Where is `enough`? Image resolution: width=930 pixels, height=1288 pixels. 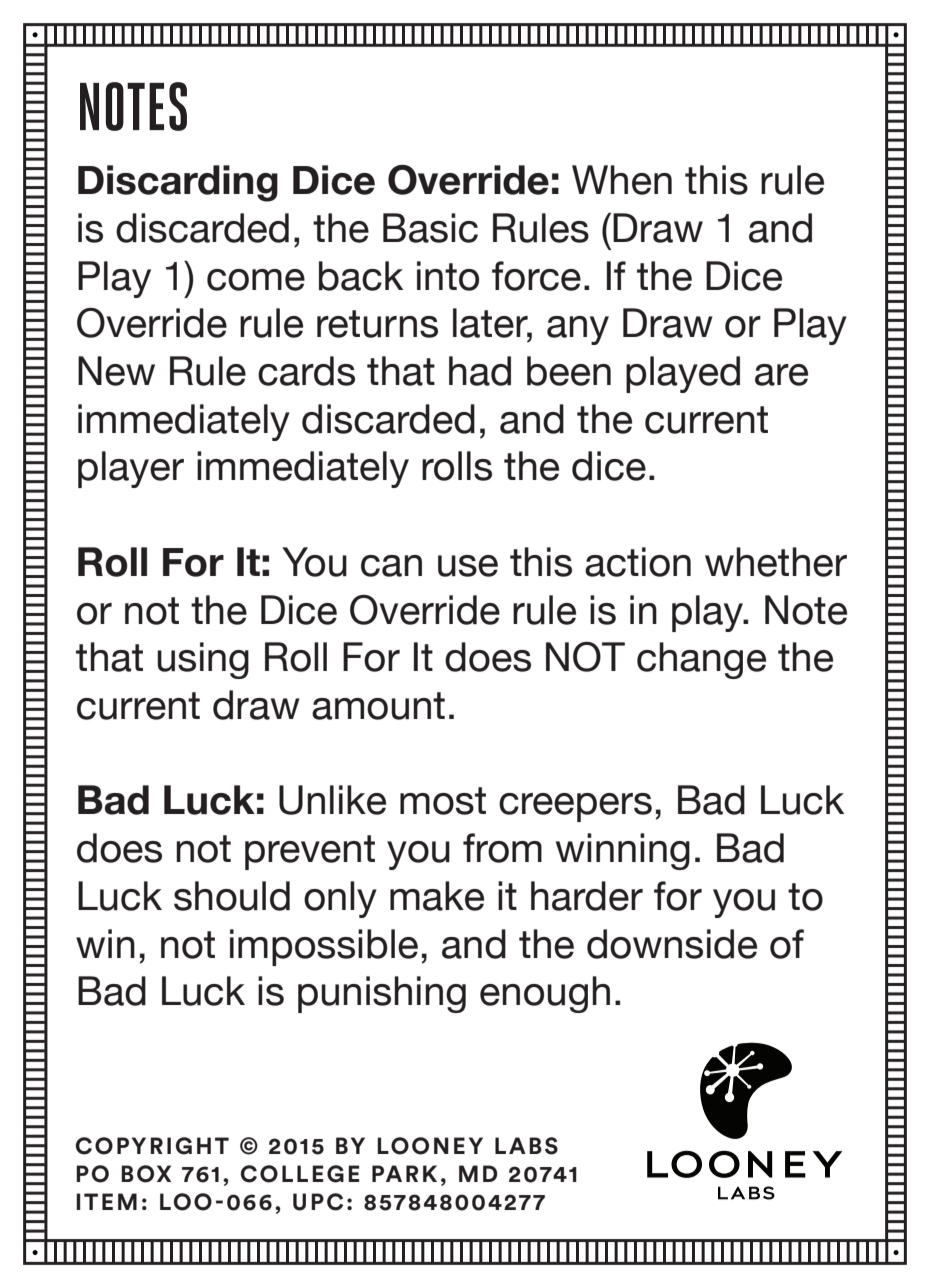
enough is located at coordinates (545, 994).
